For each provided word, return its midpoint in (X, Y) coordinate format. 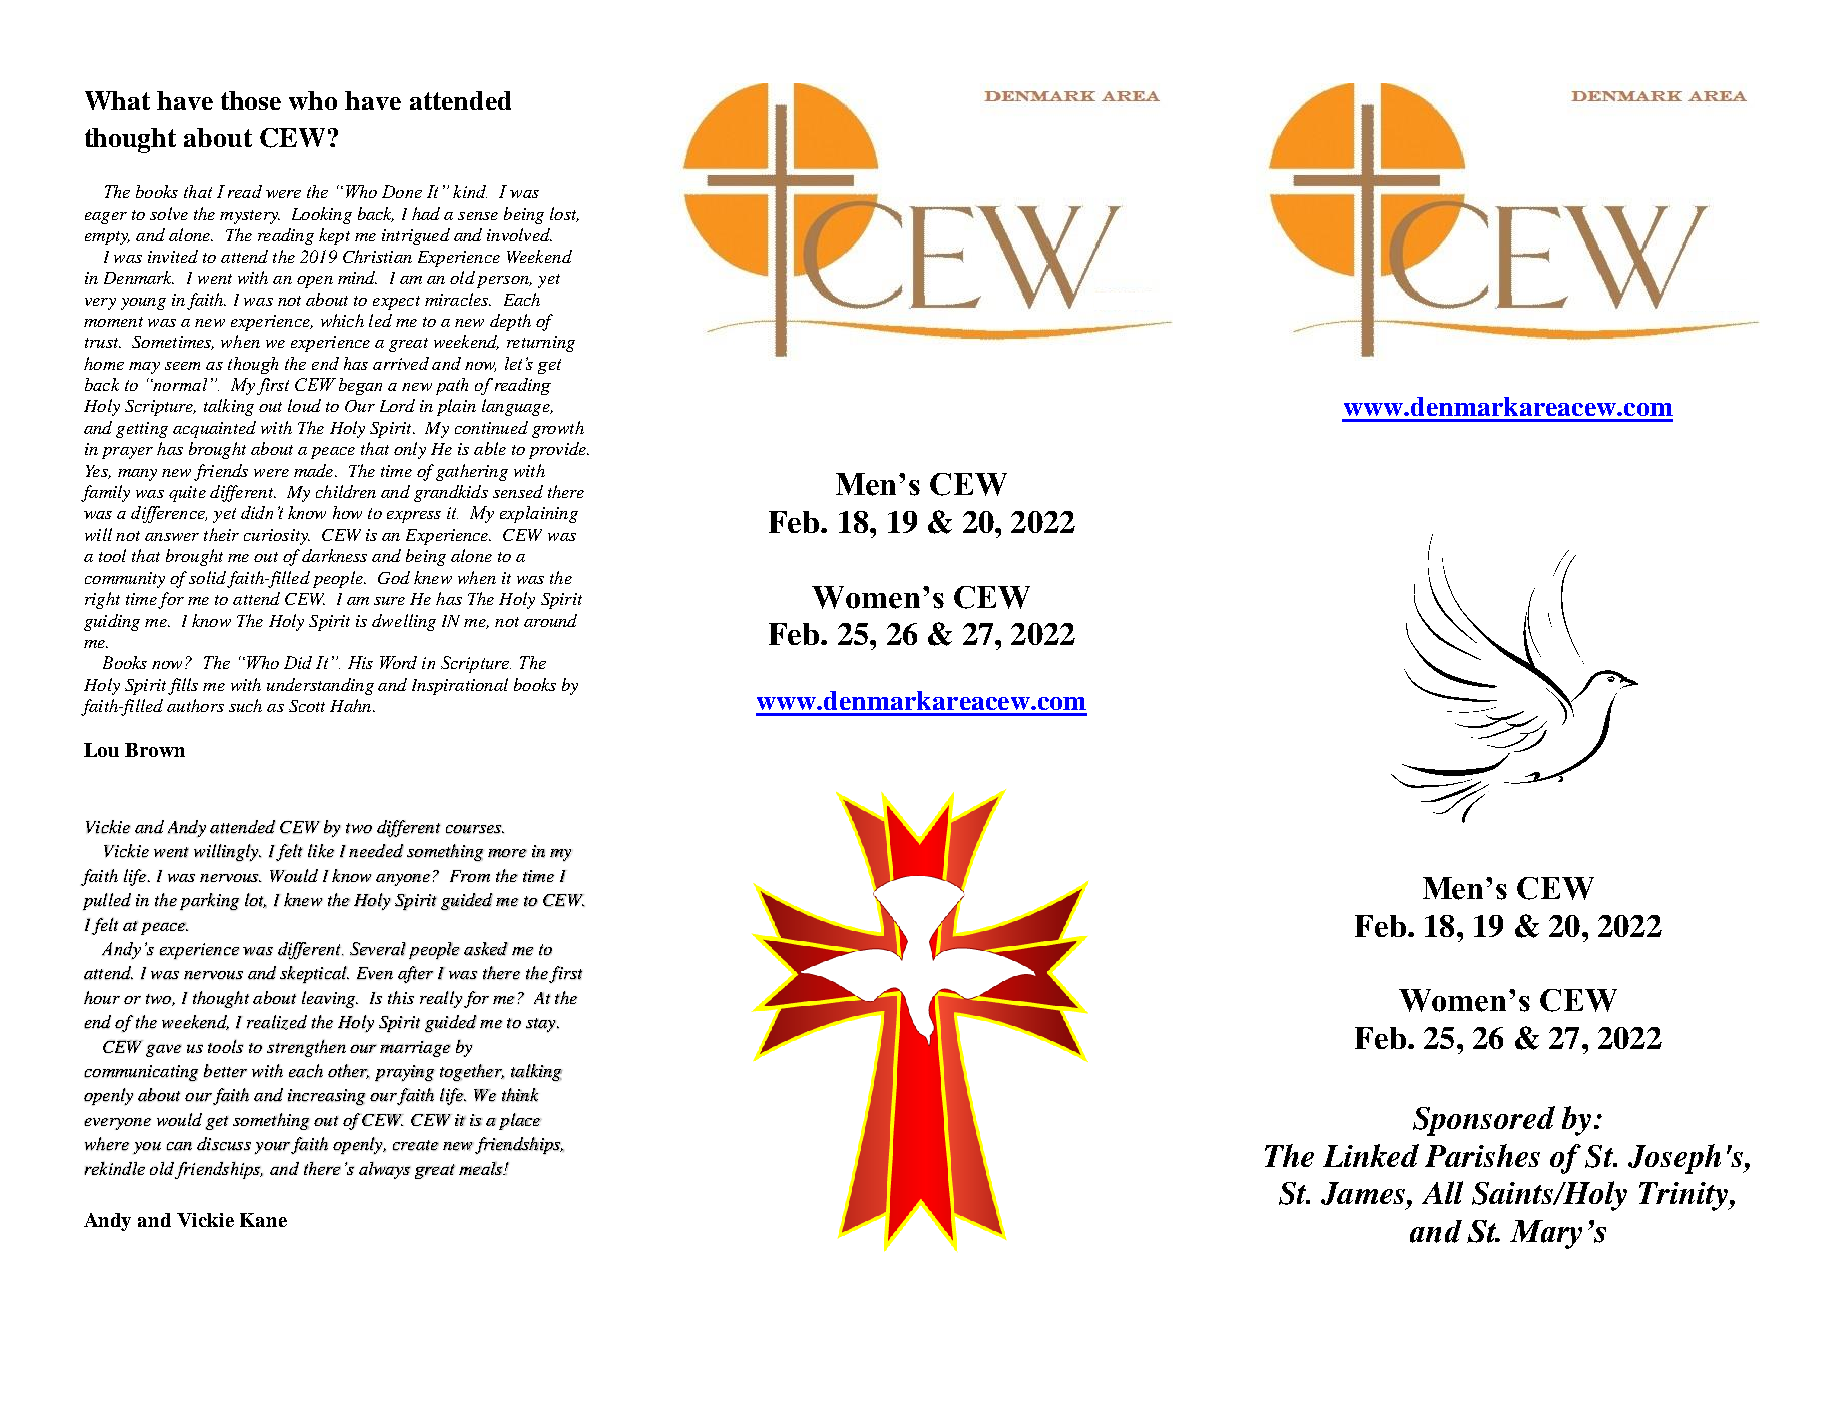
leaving (329, 999)
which (342, 320)
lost (564, 214)
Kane (263, 1220)
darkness (334, 555)
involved (519, 234)
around (550, 620)
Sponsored (1484, 1121)
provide (558, 450)
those (251, 100)
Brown (155, 750)
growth (558, 429)
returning (541, 344)
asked (486, 949)
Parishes (1482, 1155)
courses (475, 829)
